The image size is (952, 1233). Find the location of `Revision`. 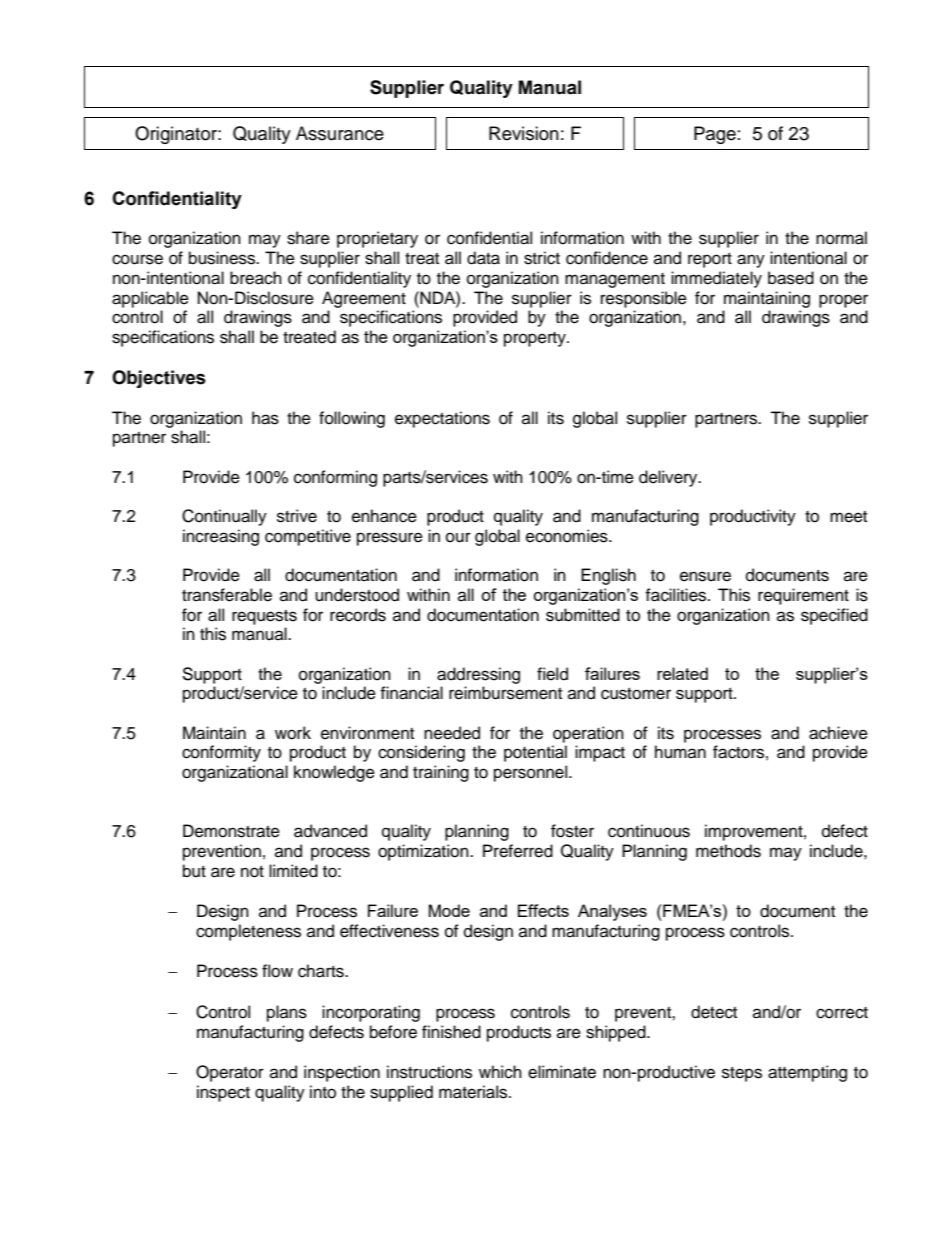

Revision is located at coordinates (524, 133).
